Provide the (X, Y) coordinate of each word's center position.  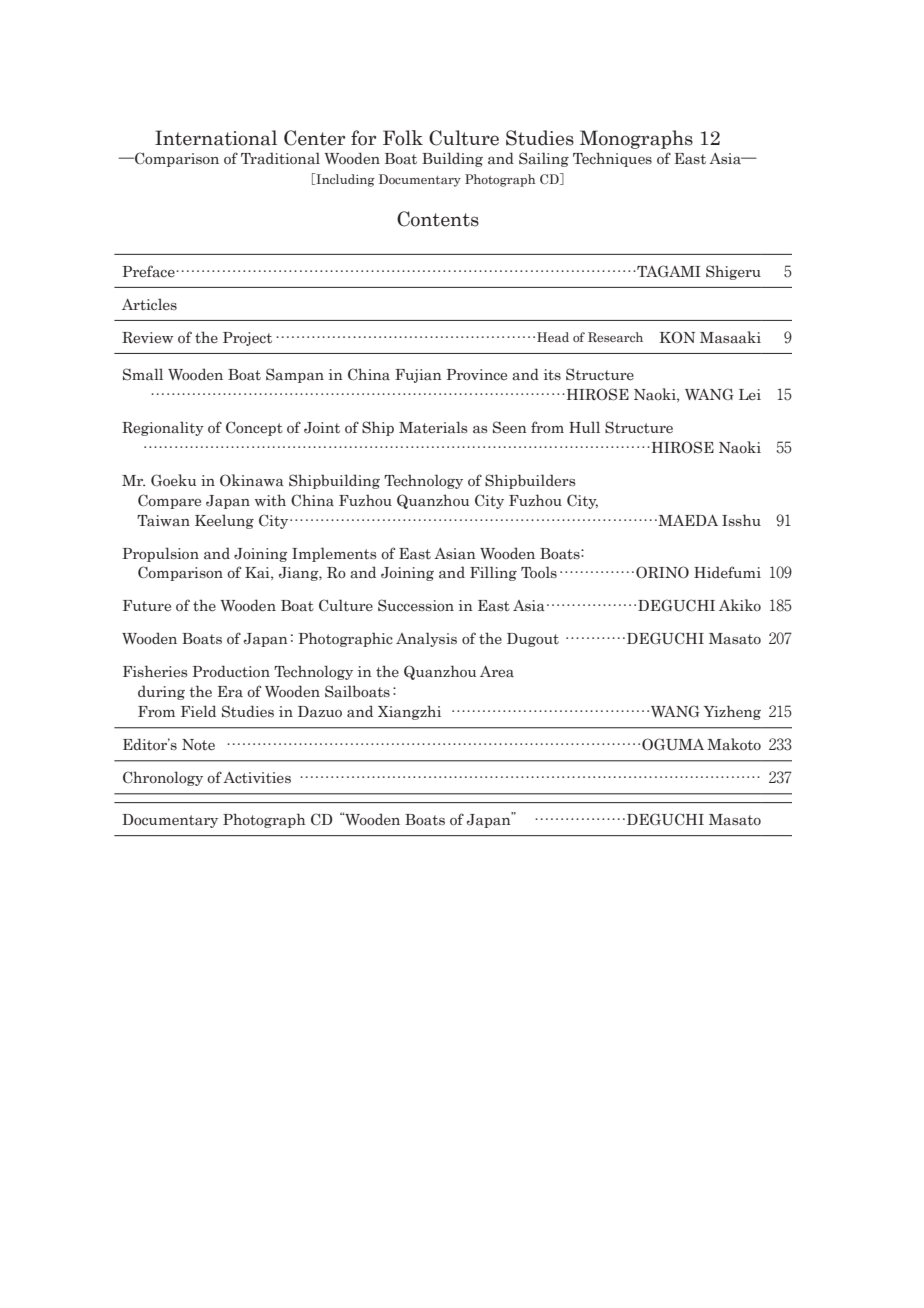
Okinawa (252, 480)
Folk (403, 138)
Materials (433, 427)
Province (476, 374)
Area (497, 672)
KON (677, 337)
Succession (416, 605)
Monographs (636, 139)
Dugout (533, 640)
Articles (149, 304)
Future (147, 605)
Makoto (734, 744)
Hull (584, 427)
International (216, 138)
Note (198, 745)
